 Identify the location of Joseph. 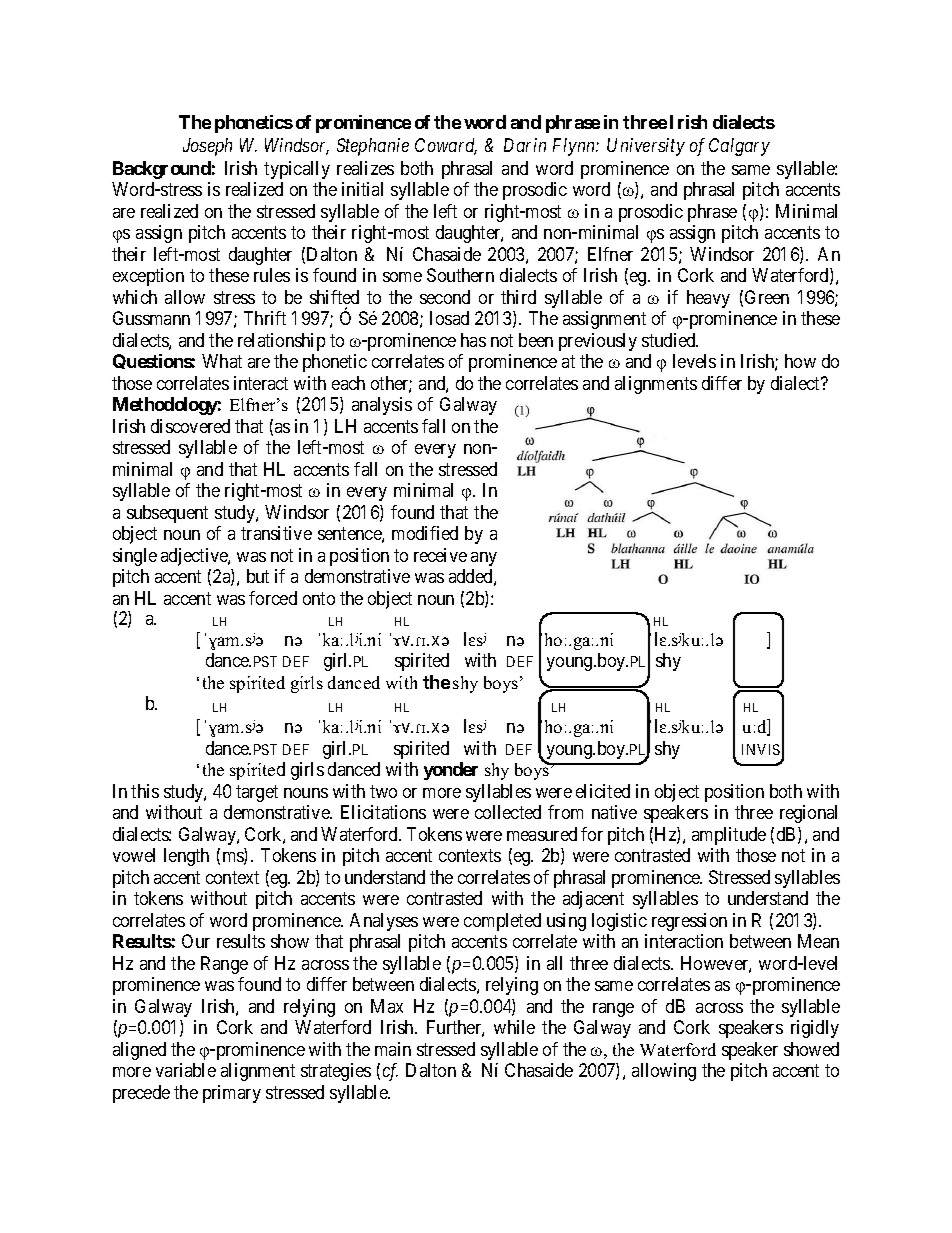
(207, 147).
